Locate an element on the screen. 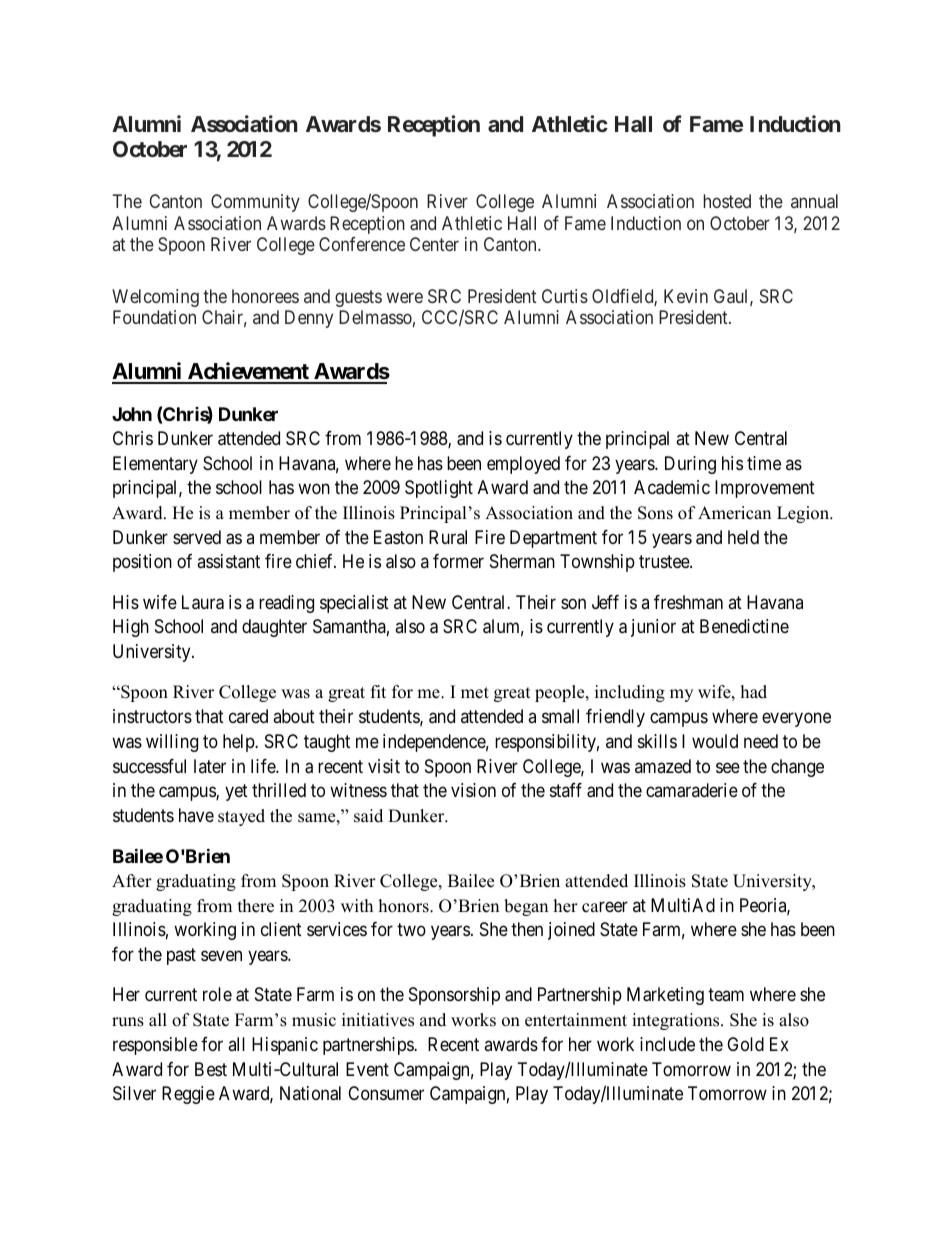 The height and width of the screenshot is (1233, 952). employed is located at coordinates (523, 465).
